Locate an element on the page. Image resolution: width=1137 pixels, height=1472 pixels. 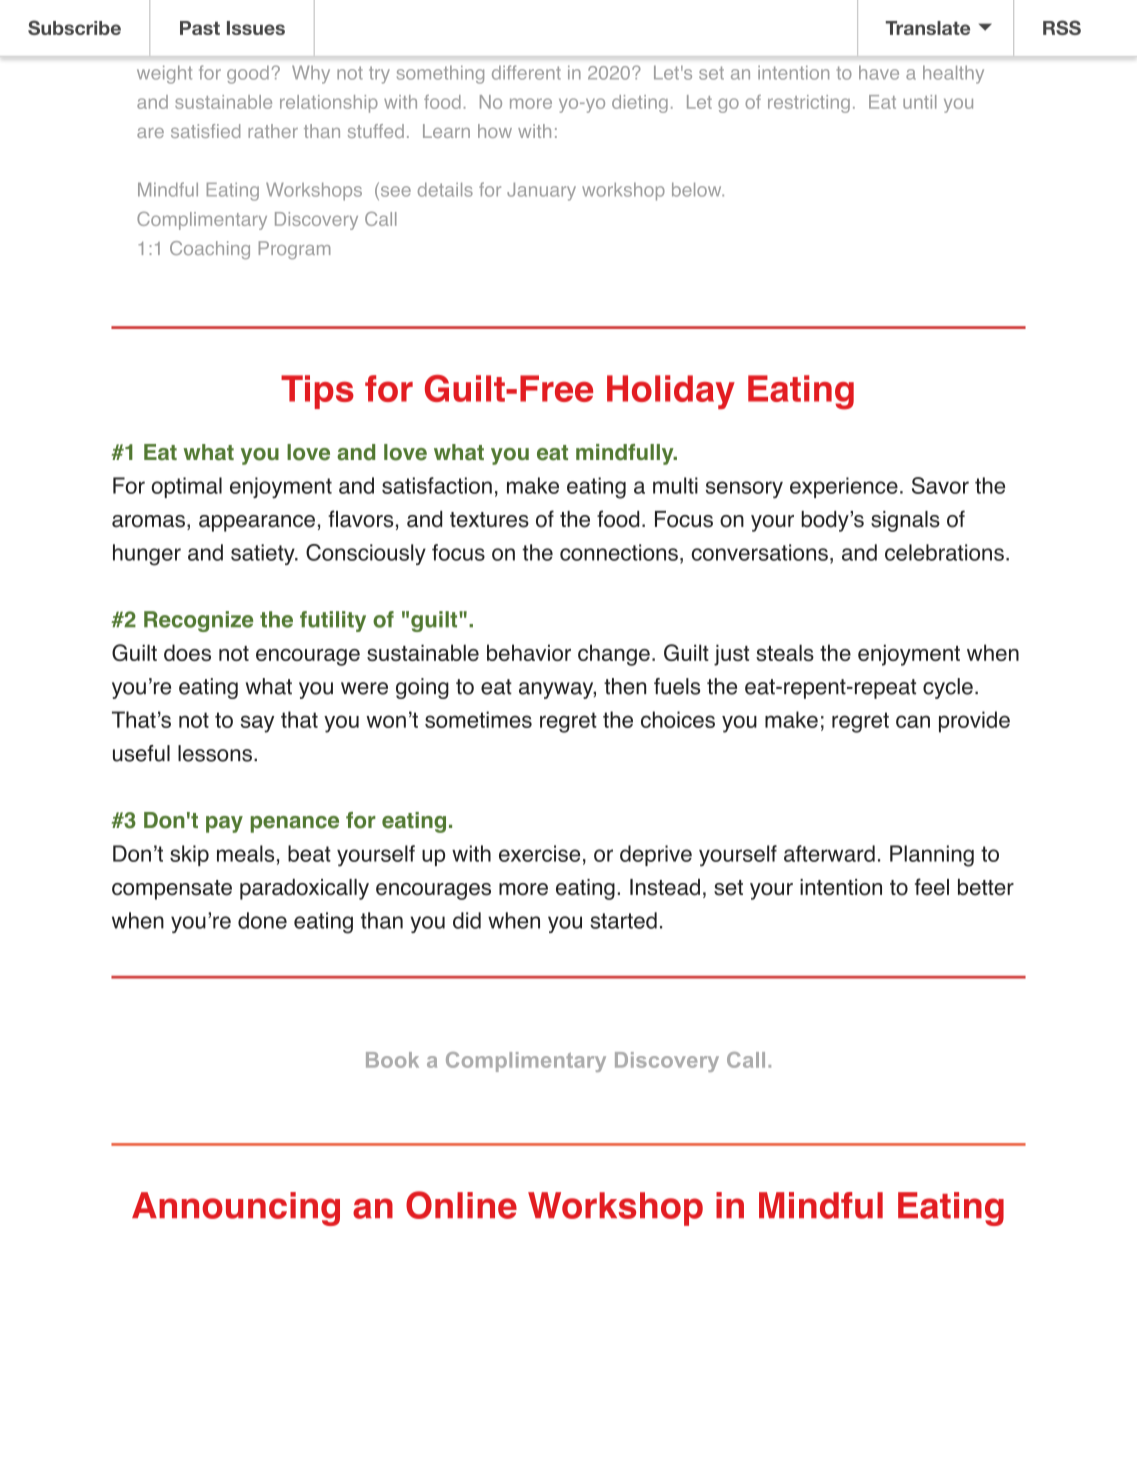
healthy is located at coordinates (953, 74).
